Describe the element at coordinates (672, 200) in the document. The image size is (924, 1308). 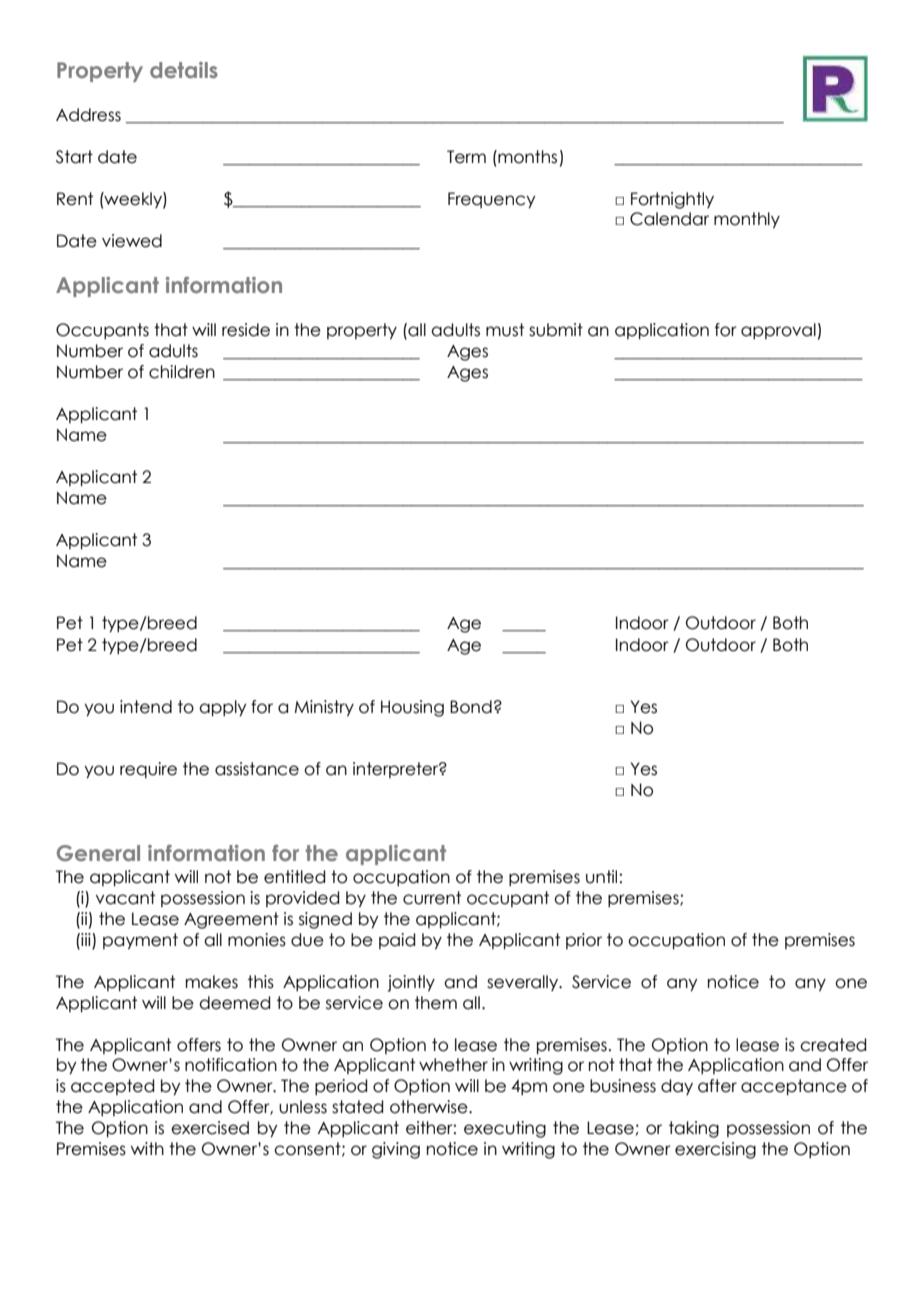
I see `Fortnightly` at that location.
